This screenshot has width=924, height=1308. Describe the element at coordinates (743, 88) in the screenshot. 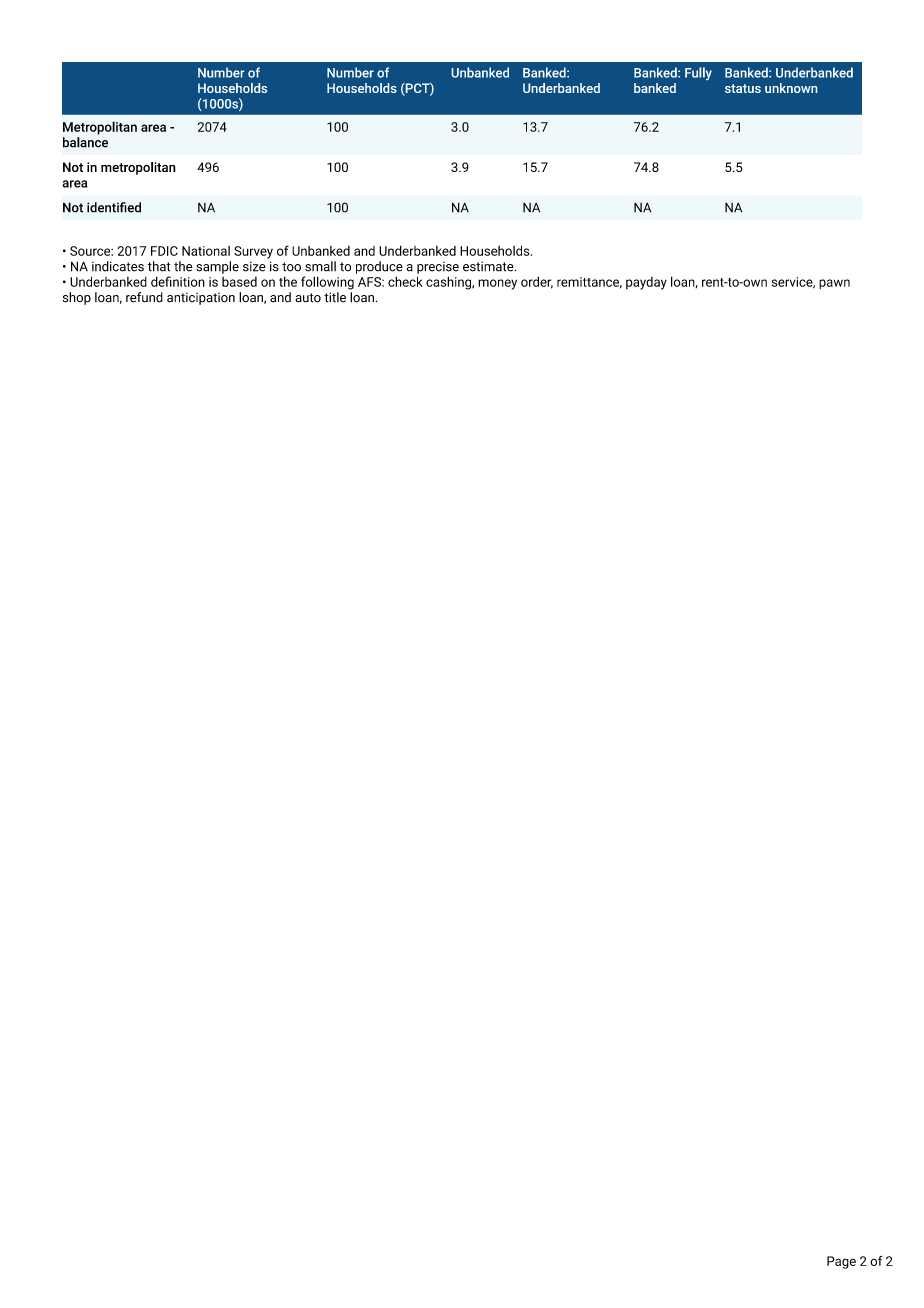

I see `status` at that location.
